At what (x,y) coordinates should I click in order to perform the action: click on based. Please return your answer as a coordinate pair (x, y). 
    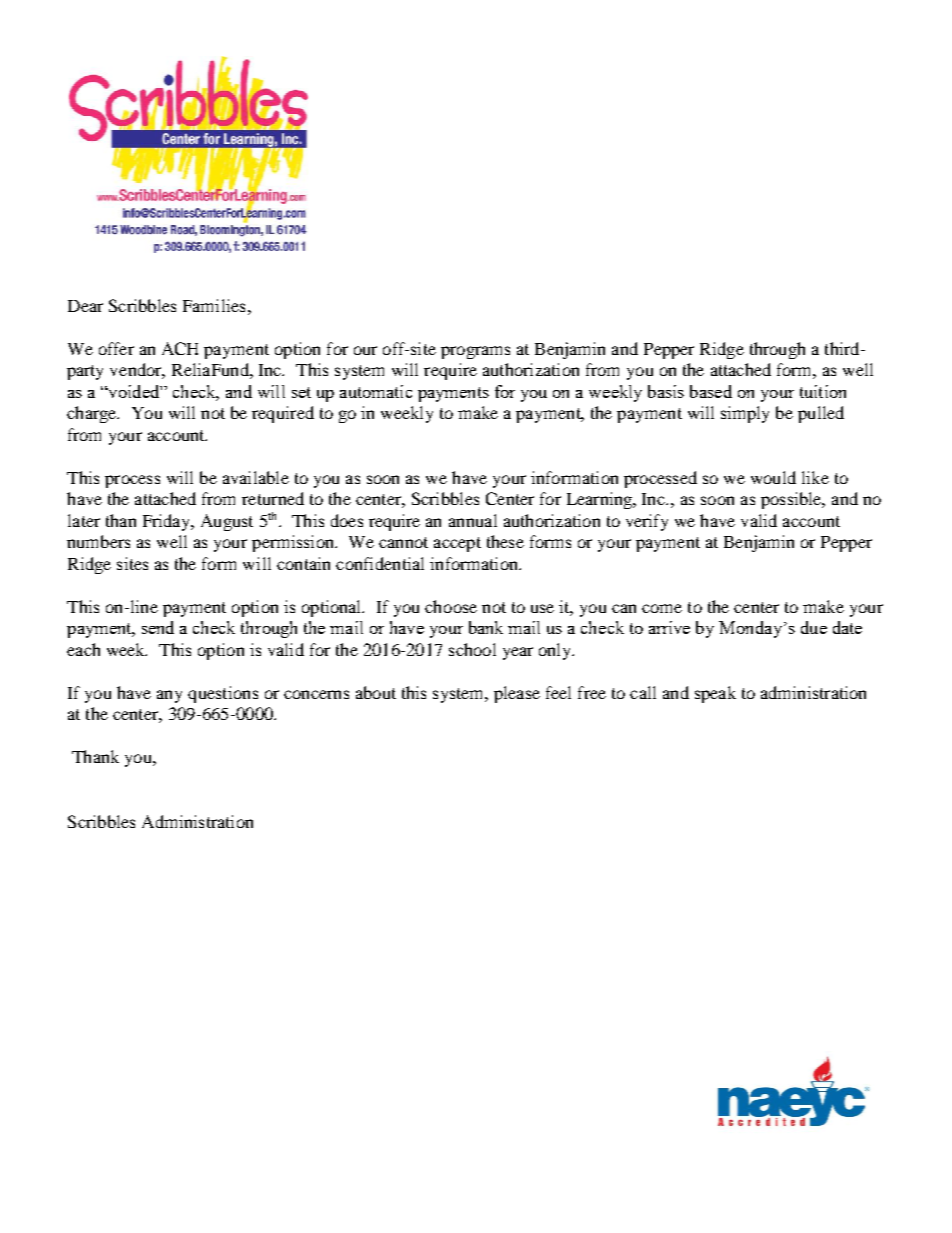
    Looking at the image, I should click on (711, 391).
